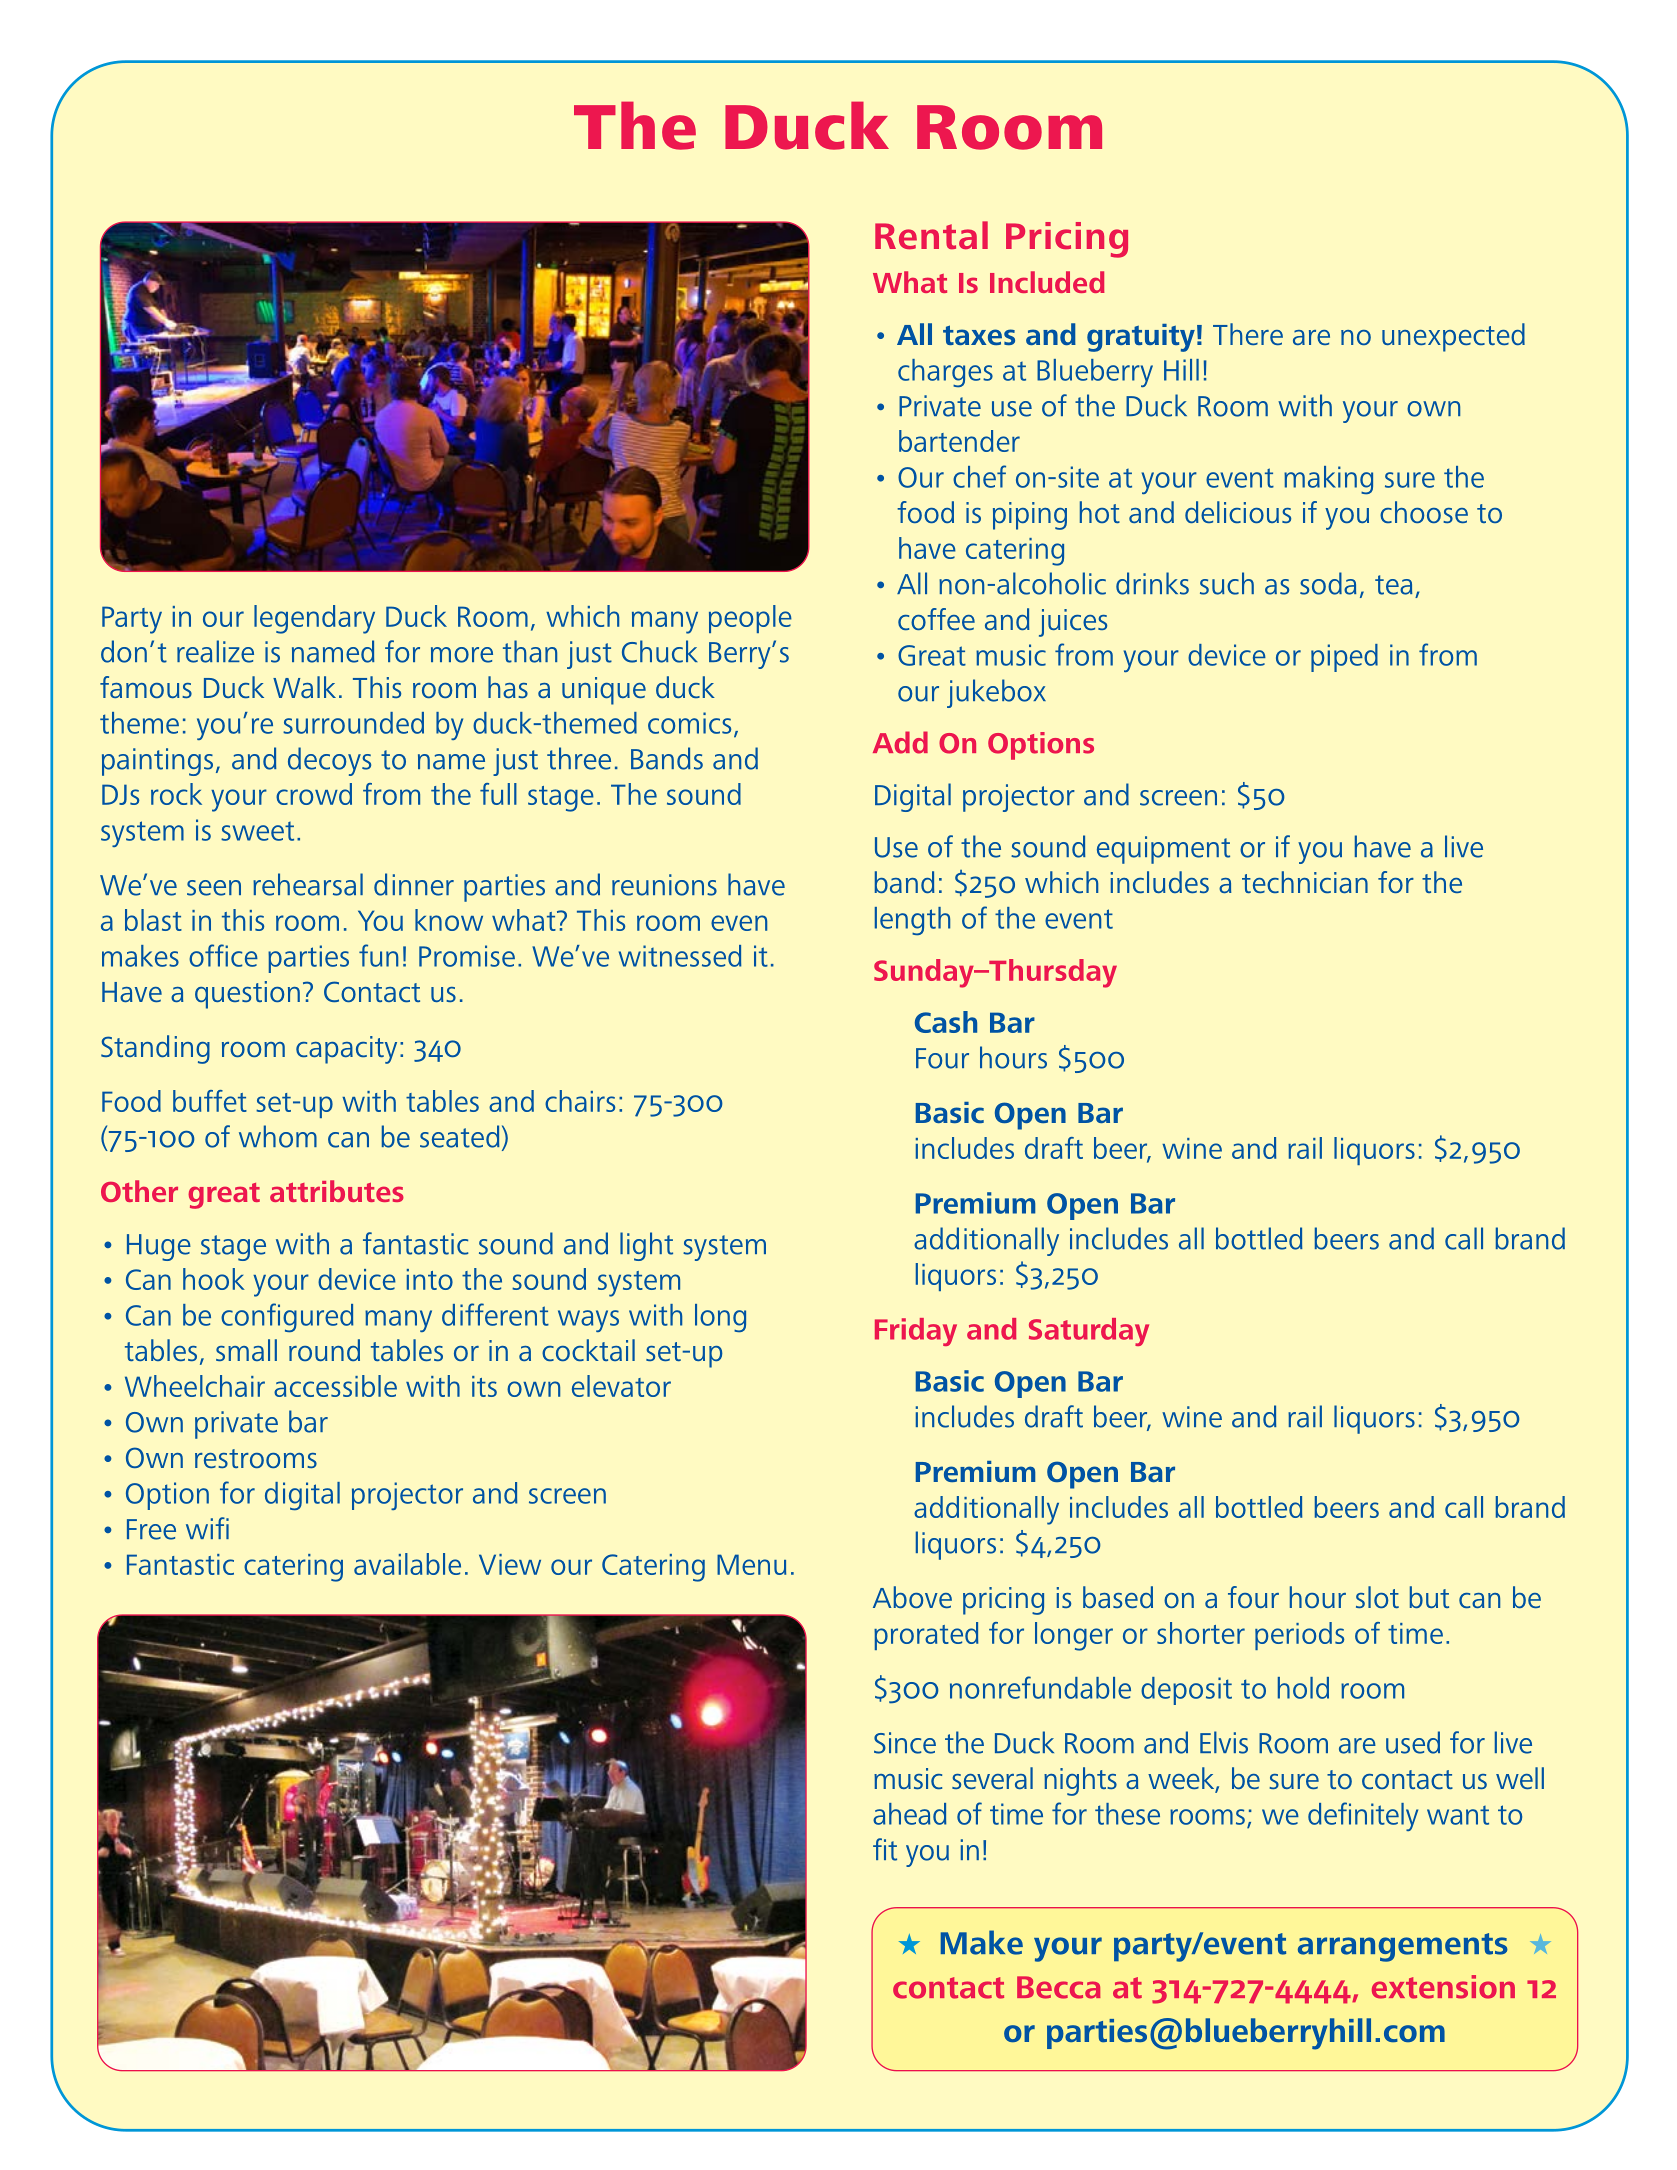  What do you see at coordinates (314, 619) in the page?
I see `legendary` at bounding box center [314, 619].
